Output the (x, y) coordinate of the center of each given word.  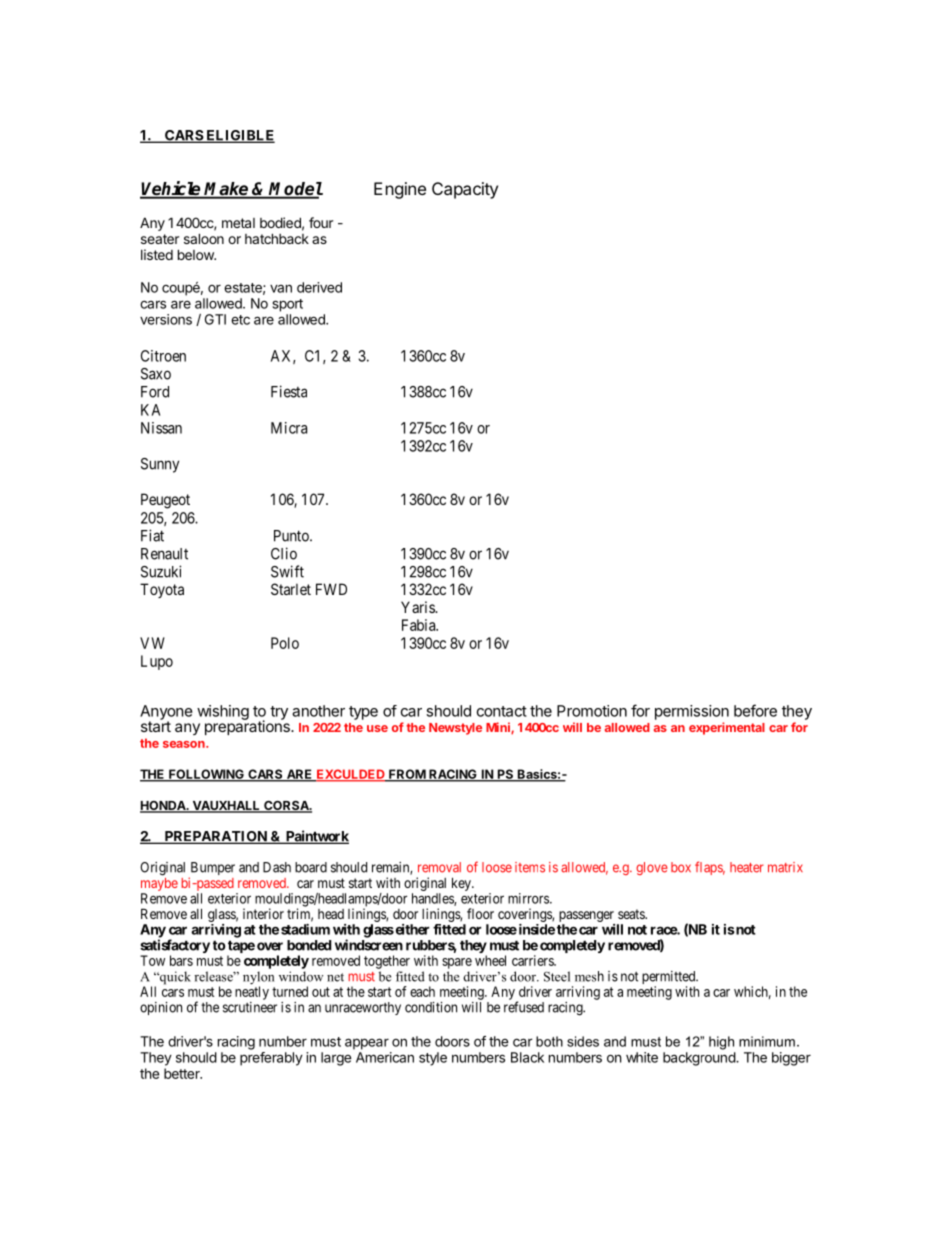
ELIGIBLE (239, 136)
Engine (400, 190)
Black (527, 1057)
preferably (271, 1059)
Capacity (465, 190)
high (721, 1043)
